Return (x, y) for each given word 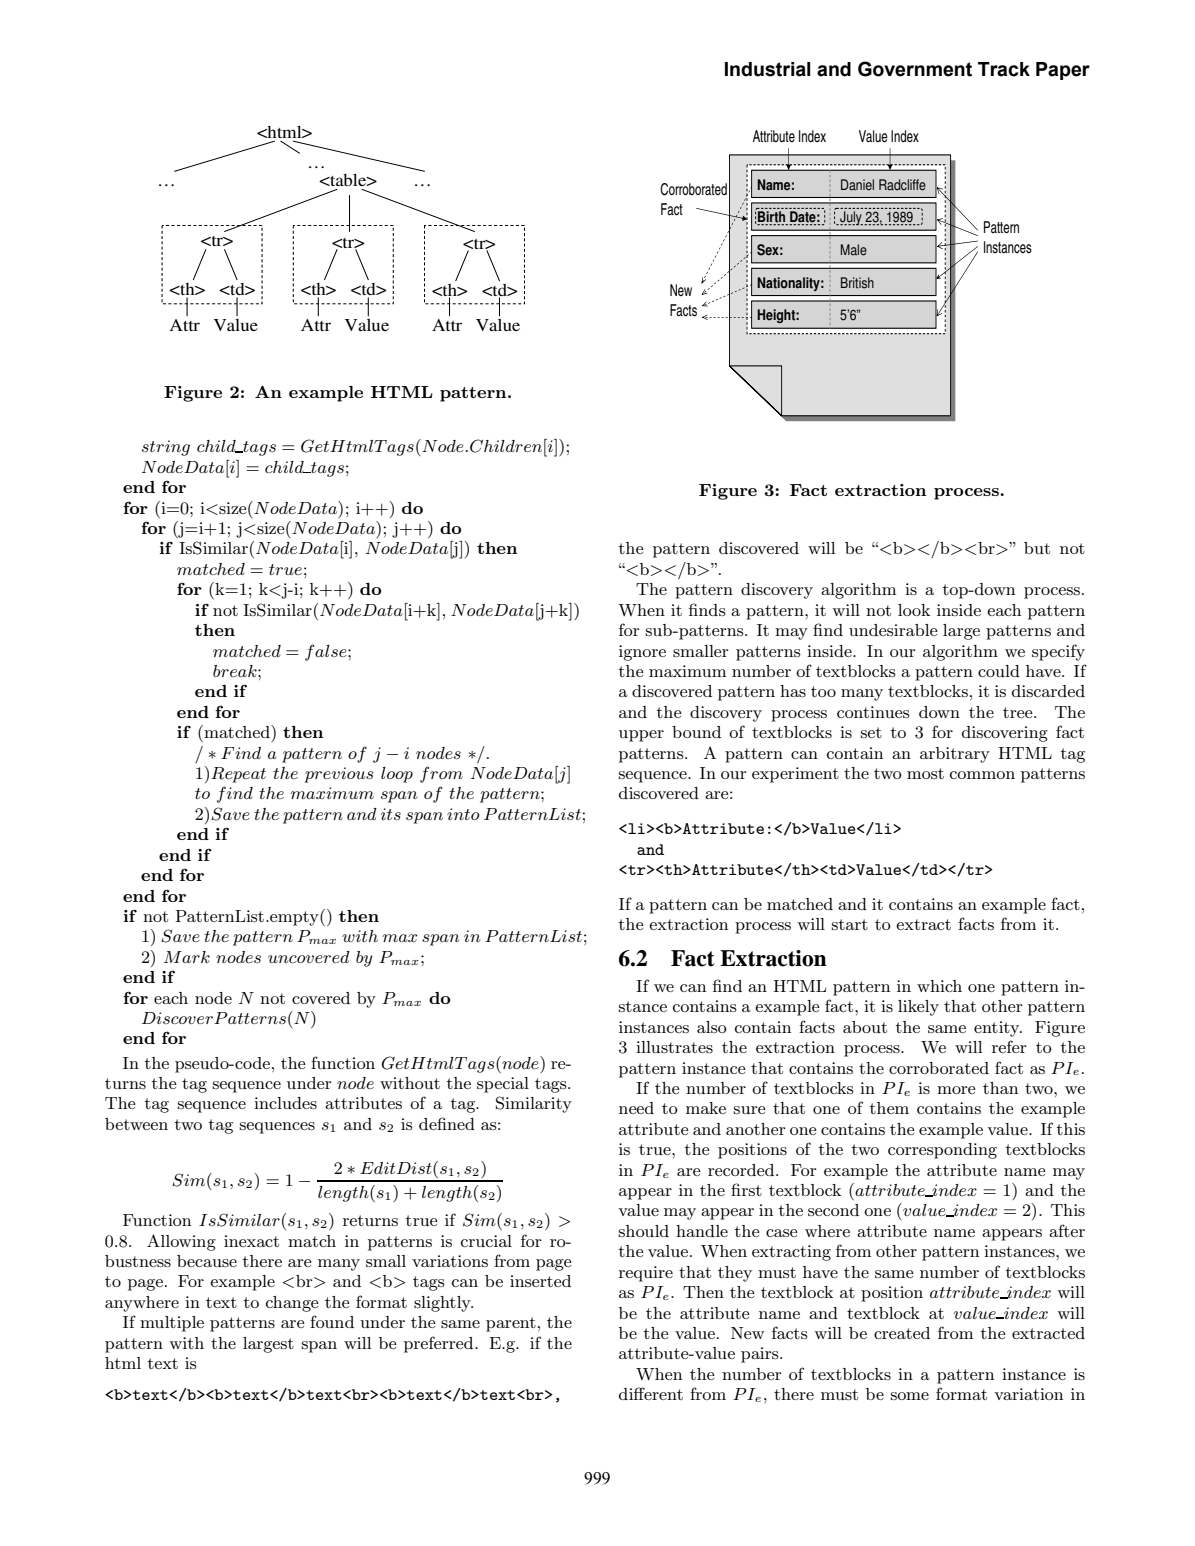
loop (397, 775)
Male (854, 250)
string (166, 448)
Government (915, 69)
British (857, 283)
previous (339, 775)
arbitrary (955, 755)
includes (285, 1103)
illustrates (674, 1047)
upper (641, 736)
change (292, 1304)
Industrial (768, 69)
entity (998, 1029)
